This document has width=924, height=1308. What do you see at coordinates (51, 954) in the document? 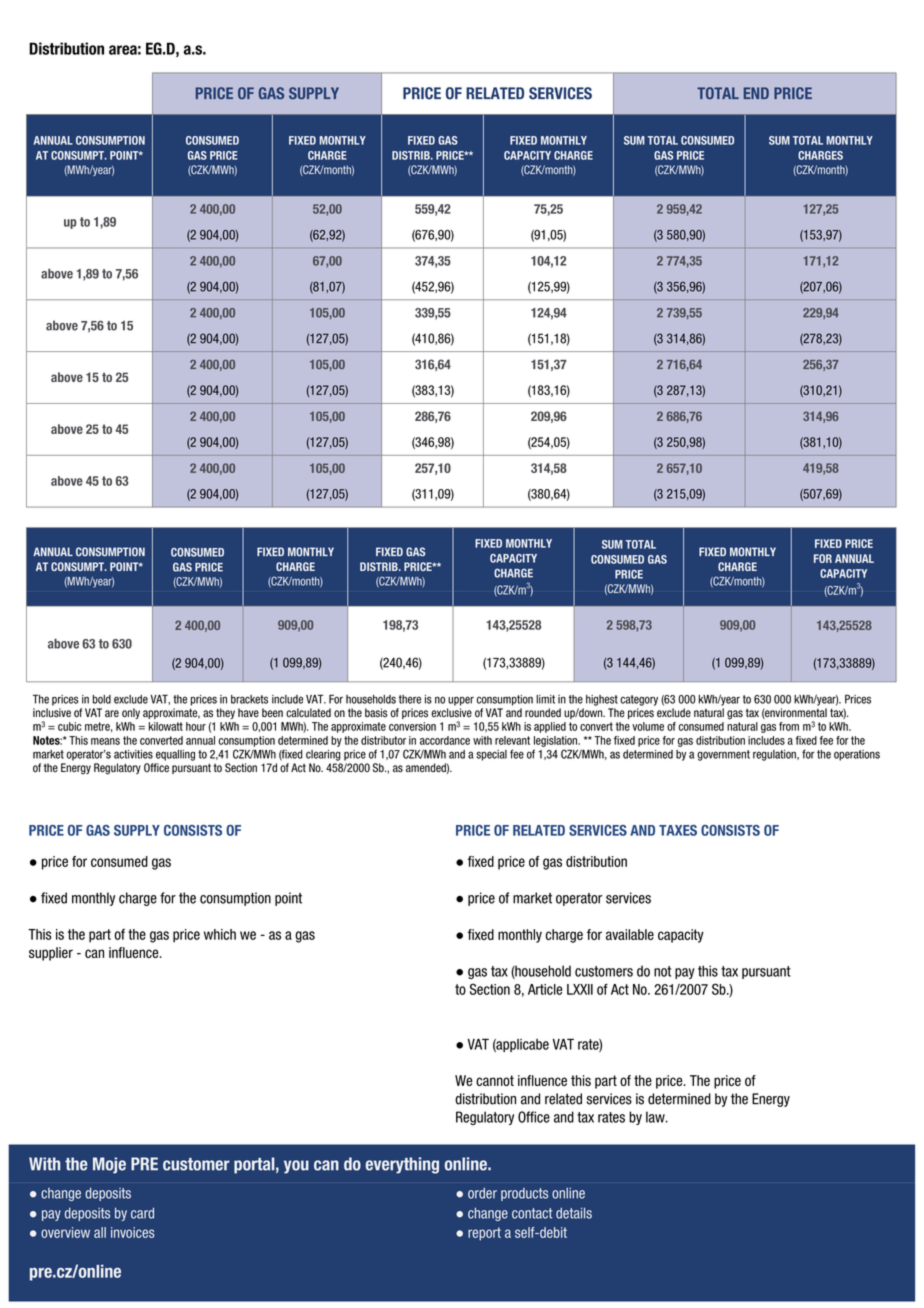
I see `supplier` at bounding box center [51, 954].
